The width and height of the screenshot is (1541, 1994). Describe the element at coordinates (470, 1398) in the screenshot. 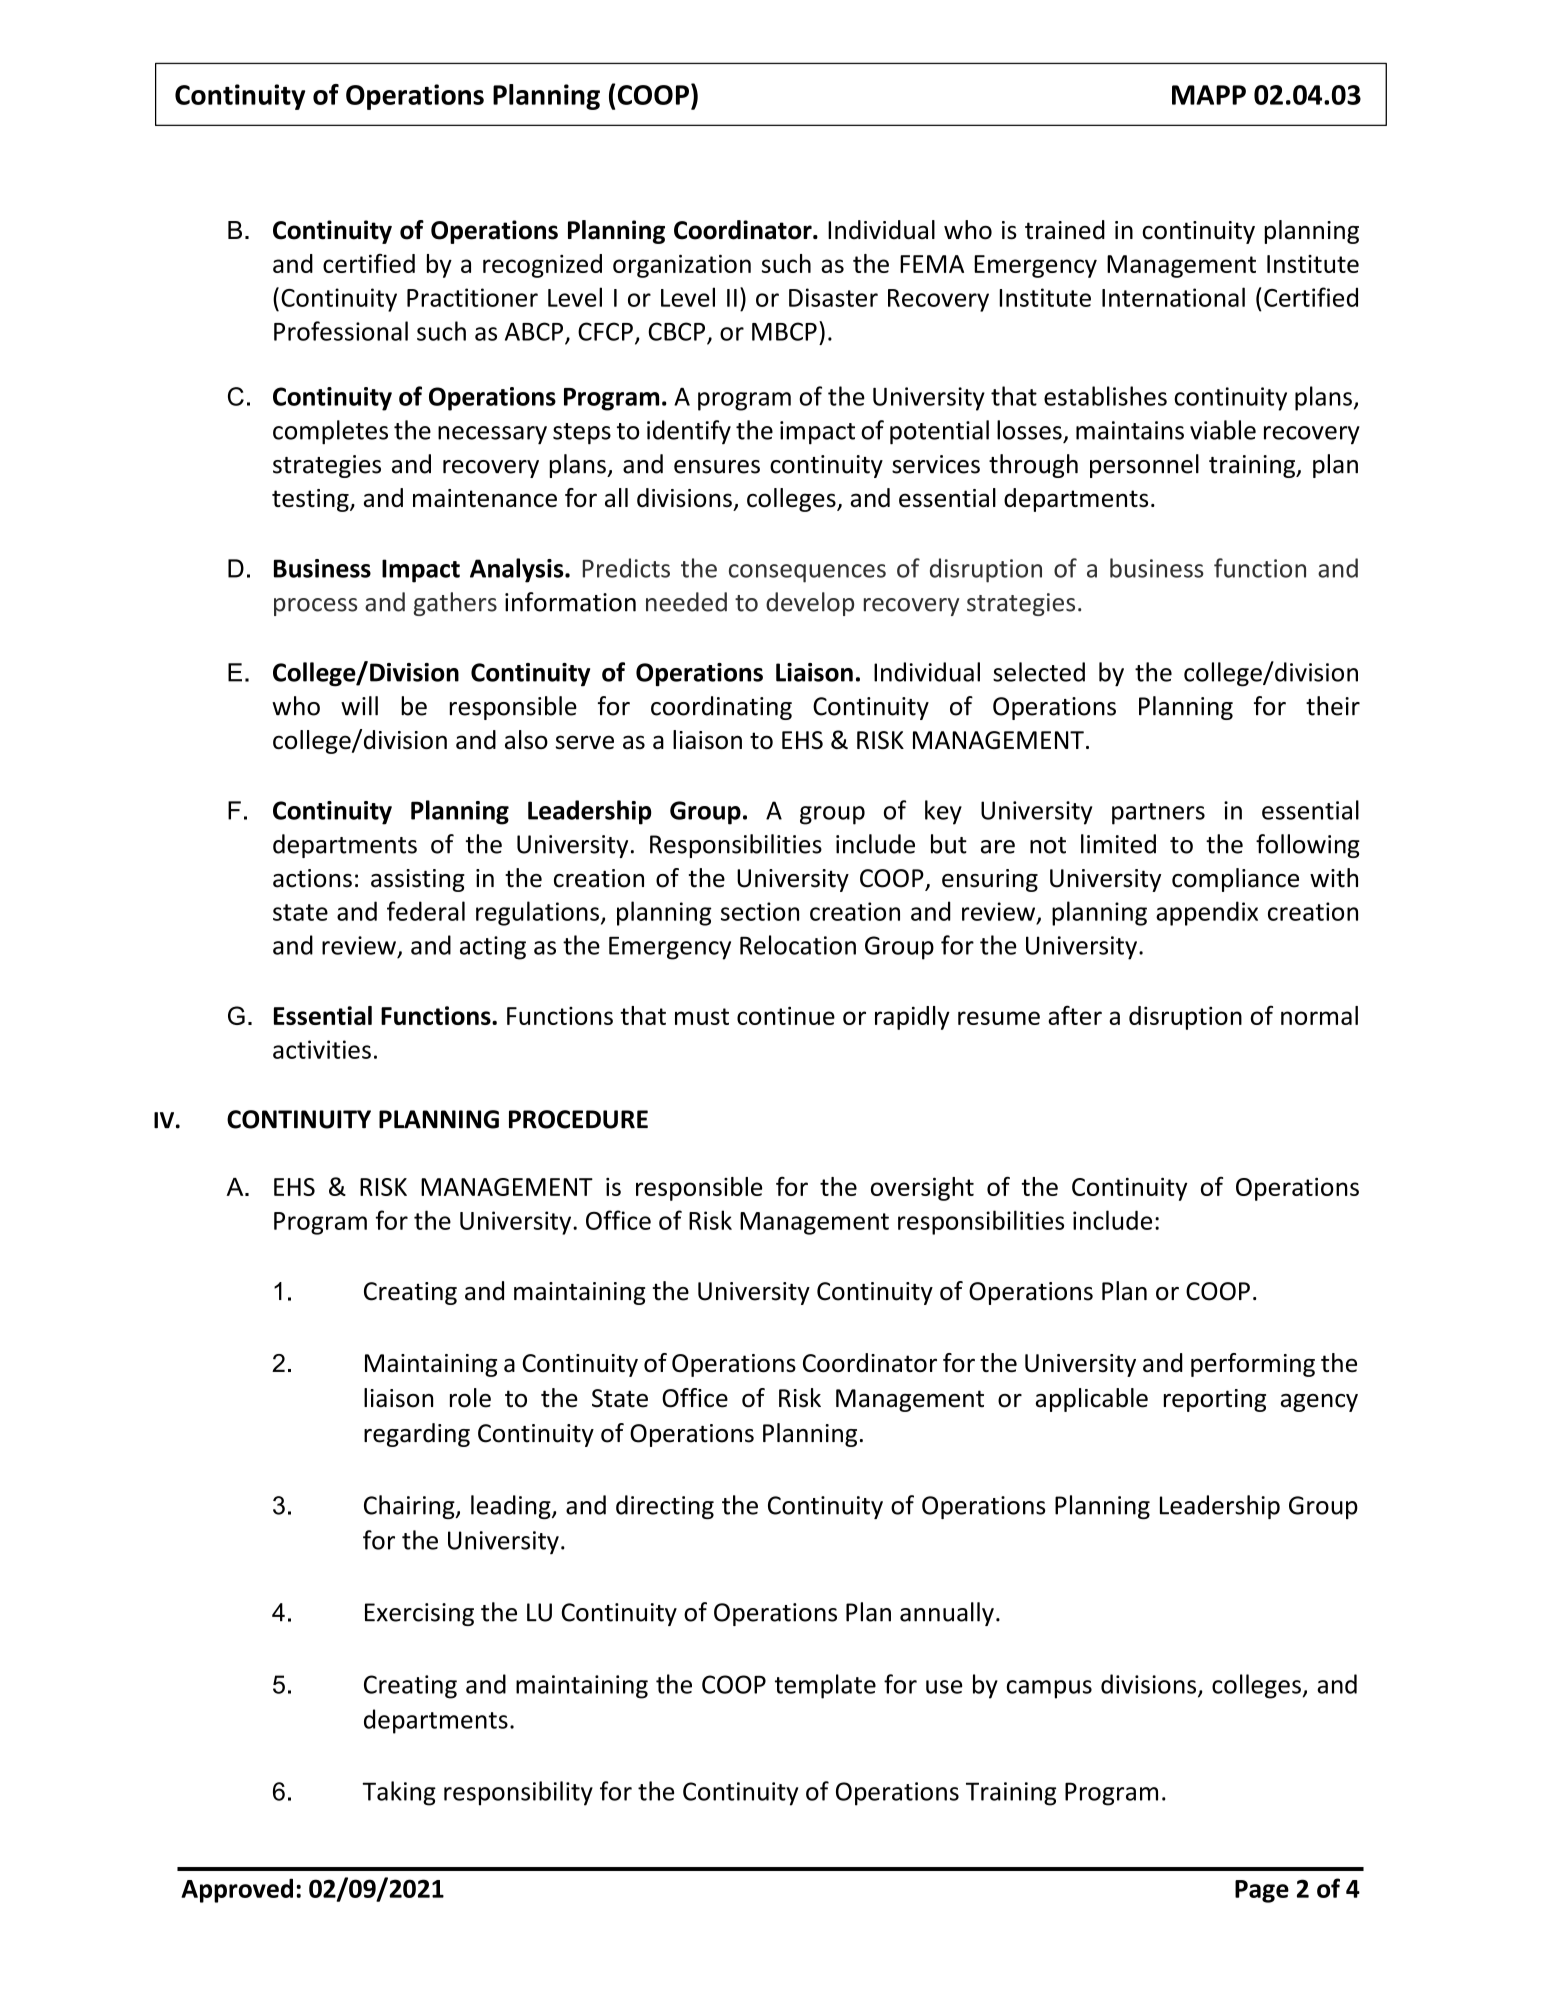

I see `role` at that location.
